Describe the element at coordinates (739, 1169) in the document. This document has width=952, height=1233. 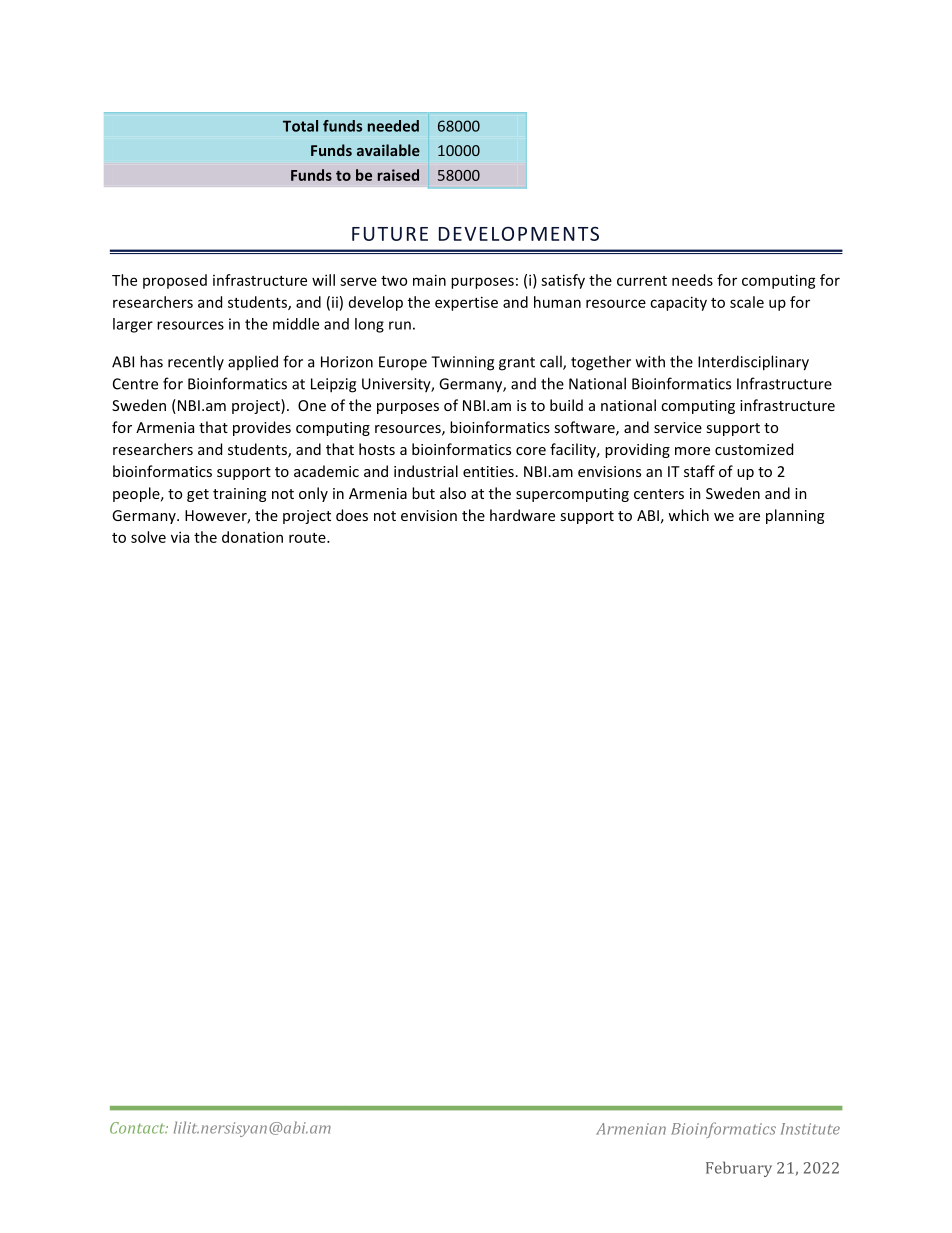
I see `February` at that location.
